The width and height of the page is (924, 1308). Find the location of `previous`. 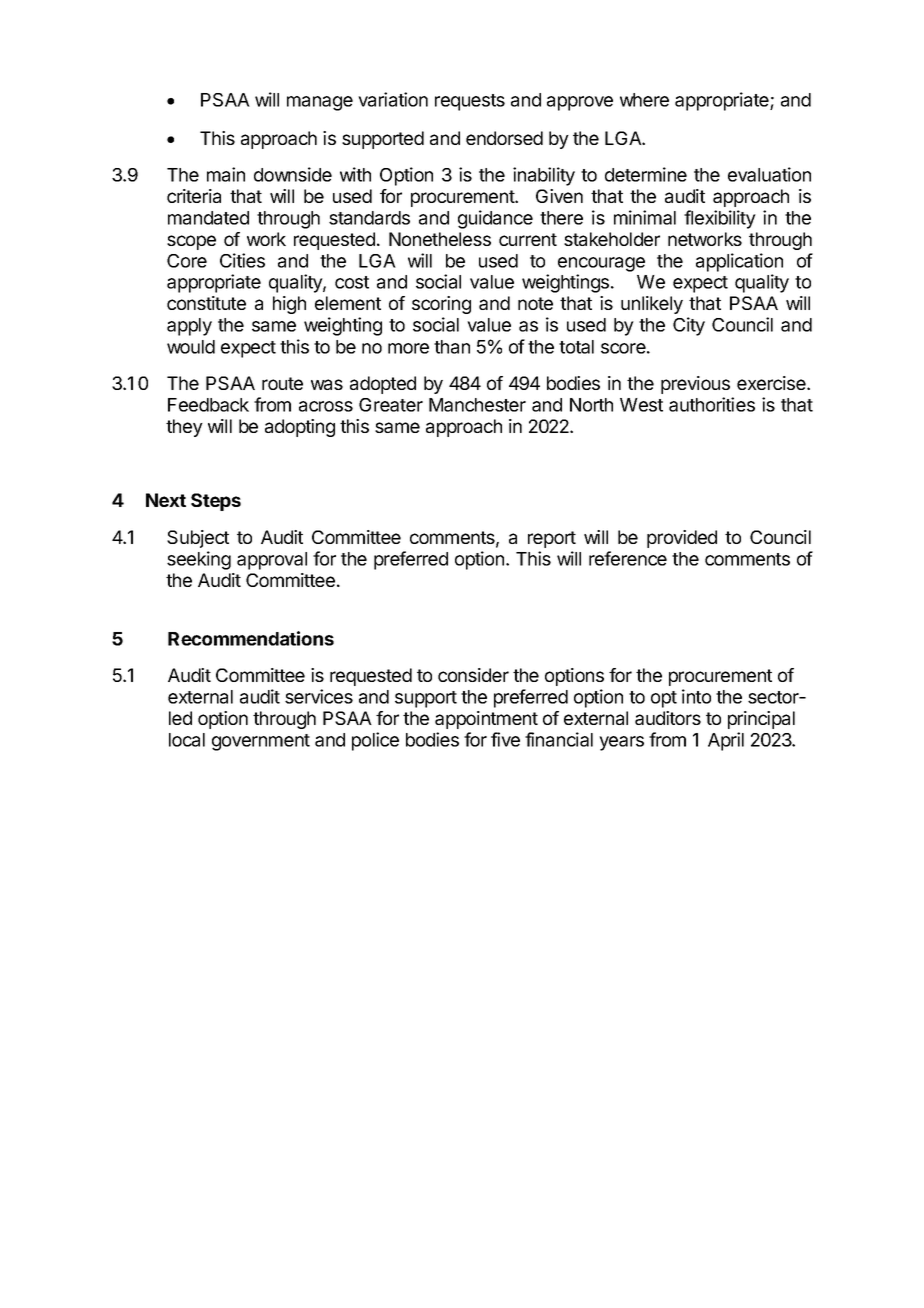

previous is located at coordinates (695, 385).
